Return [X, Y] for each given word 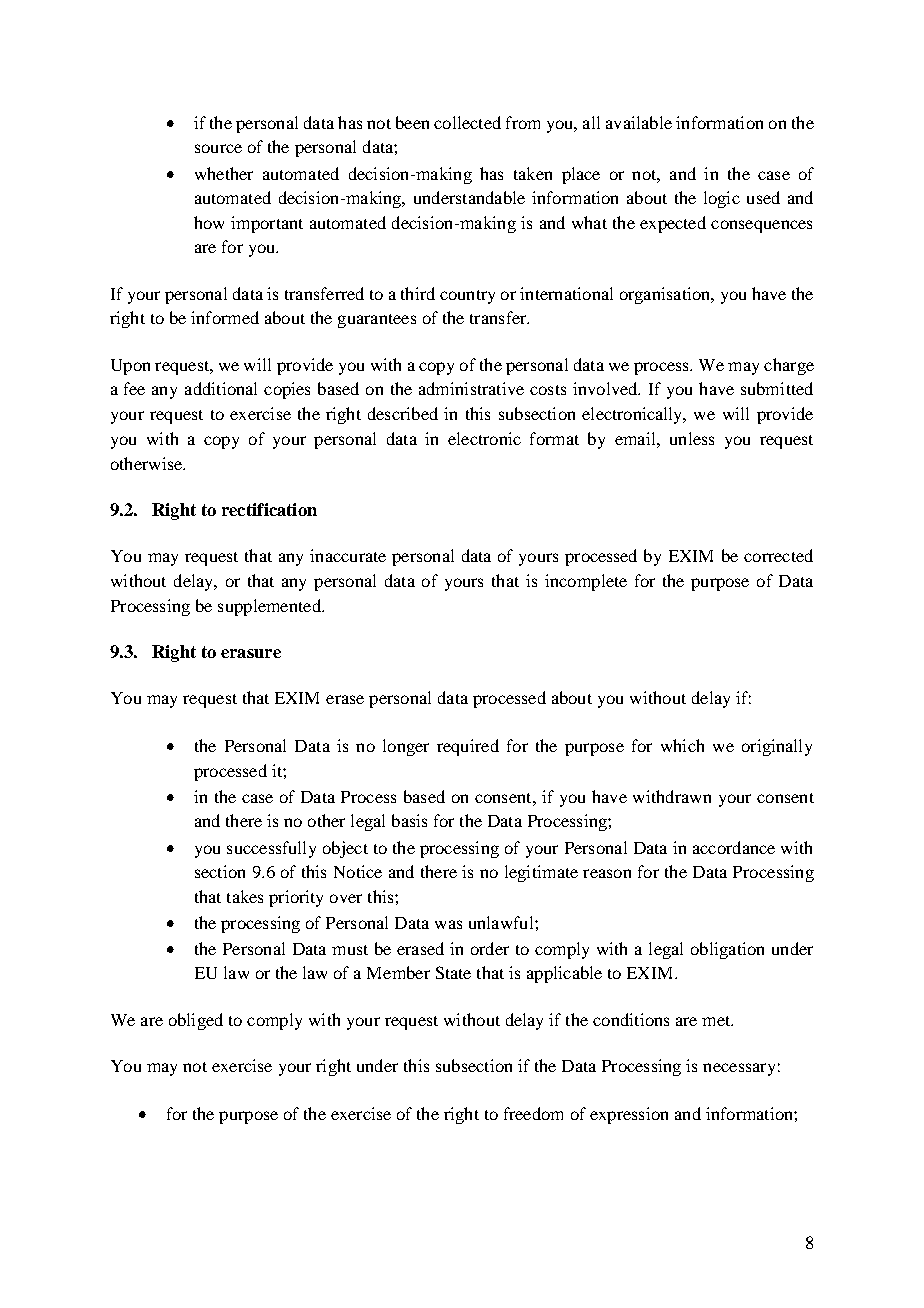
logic [722, 199]
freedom [533, 1113]
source [218, 148]
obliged [196, 1021]
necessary [739, 1069]
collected [467, 122]
